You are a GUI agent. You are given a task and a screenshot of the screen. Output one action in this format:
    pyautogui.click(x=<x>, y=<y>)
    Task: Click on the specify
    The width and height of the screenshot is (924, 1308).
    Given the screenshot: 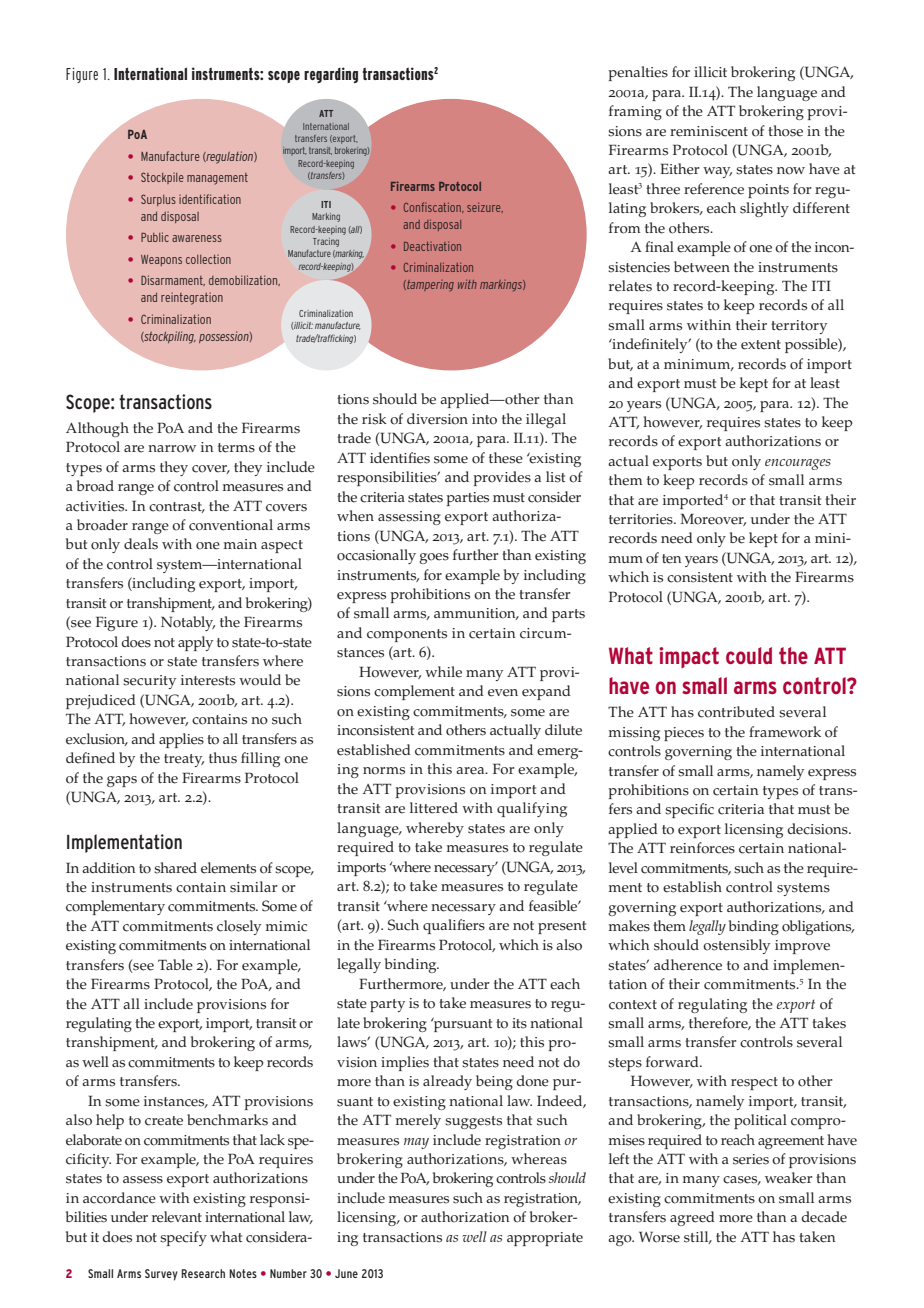 What is the action you would take?
    pyautogui.click(x=183, y=1238)
